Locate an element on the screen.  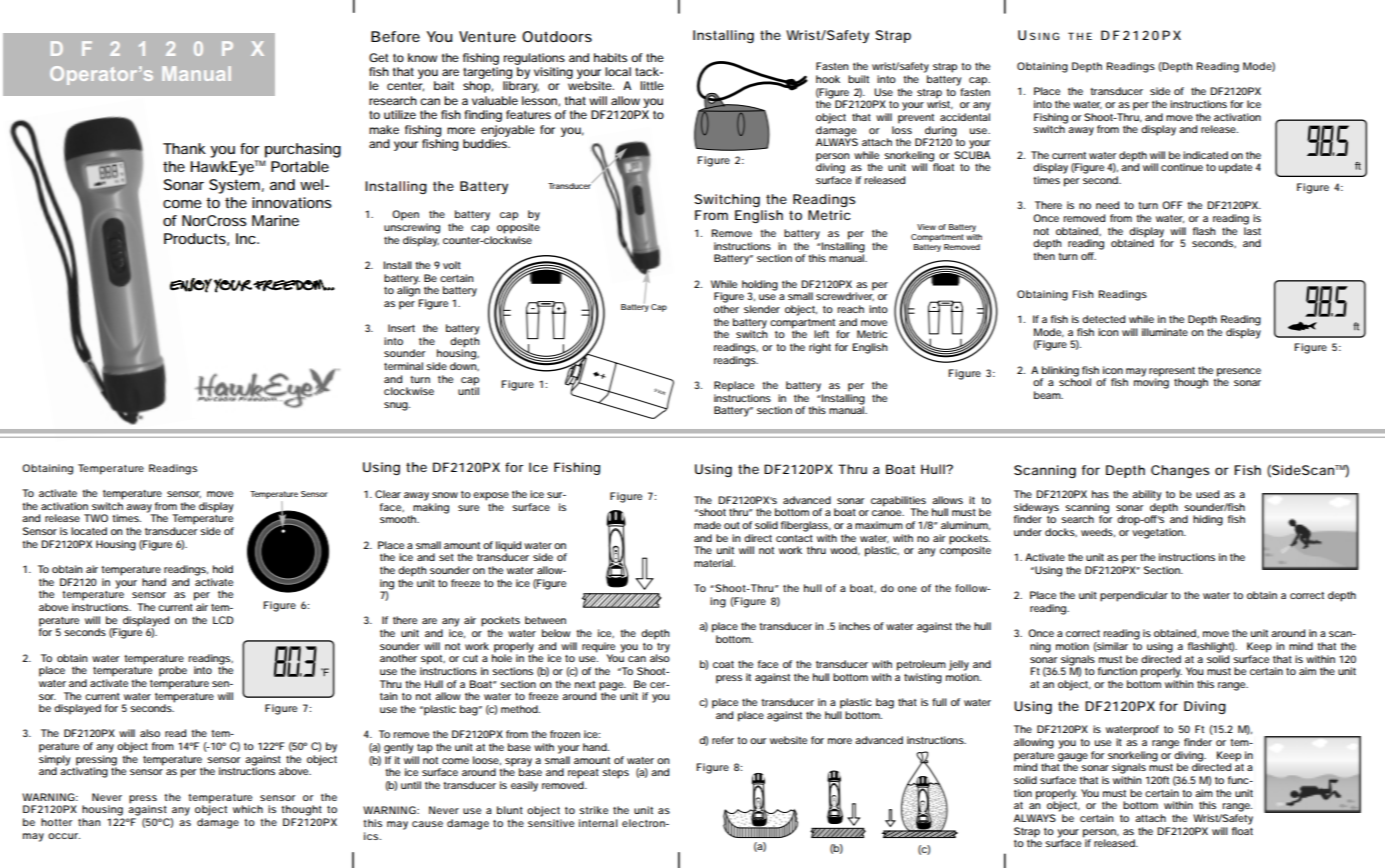
perpendicular is located at coordinates (1134, 596).
